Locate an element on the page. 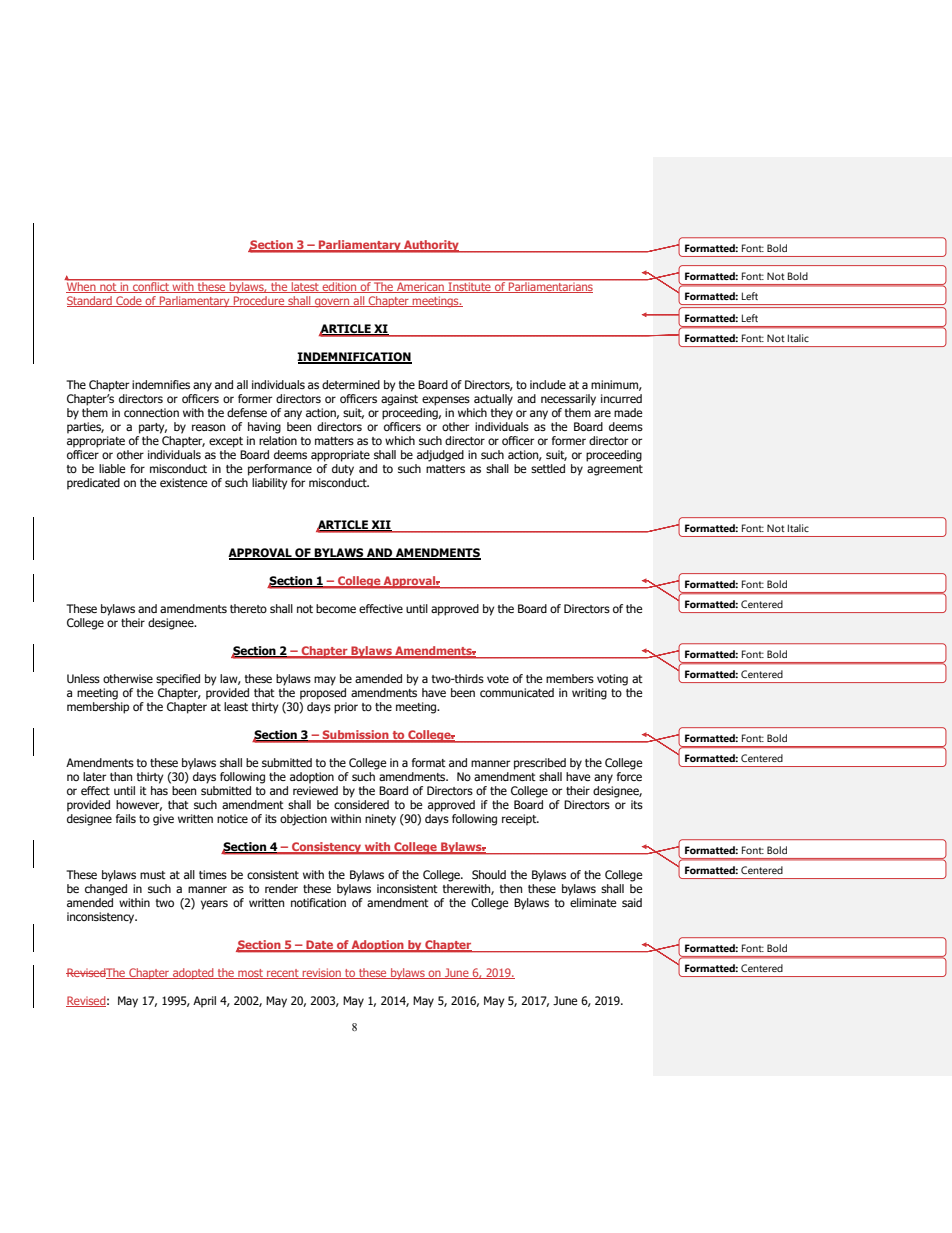  considered is located at coordinates (361, 804).
